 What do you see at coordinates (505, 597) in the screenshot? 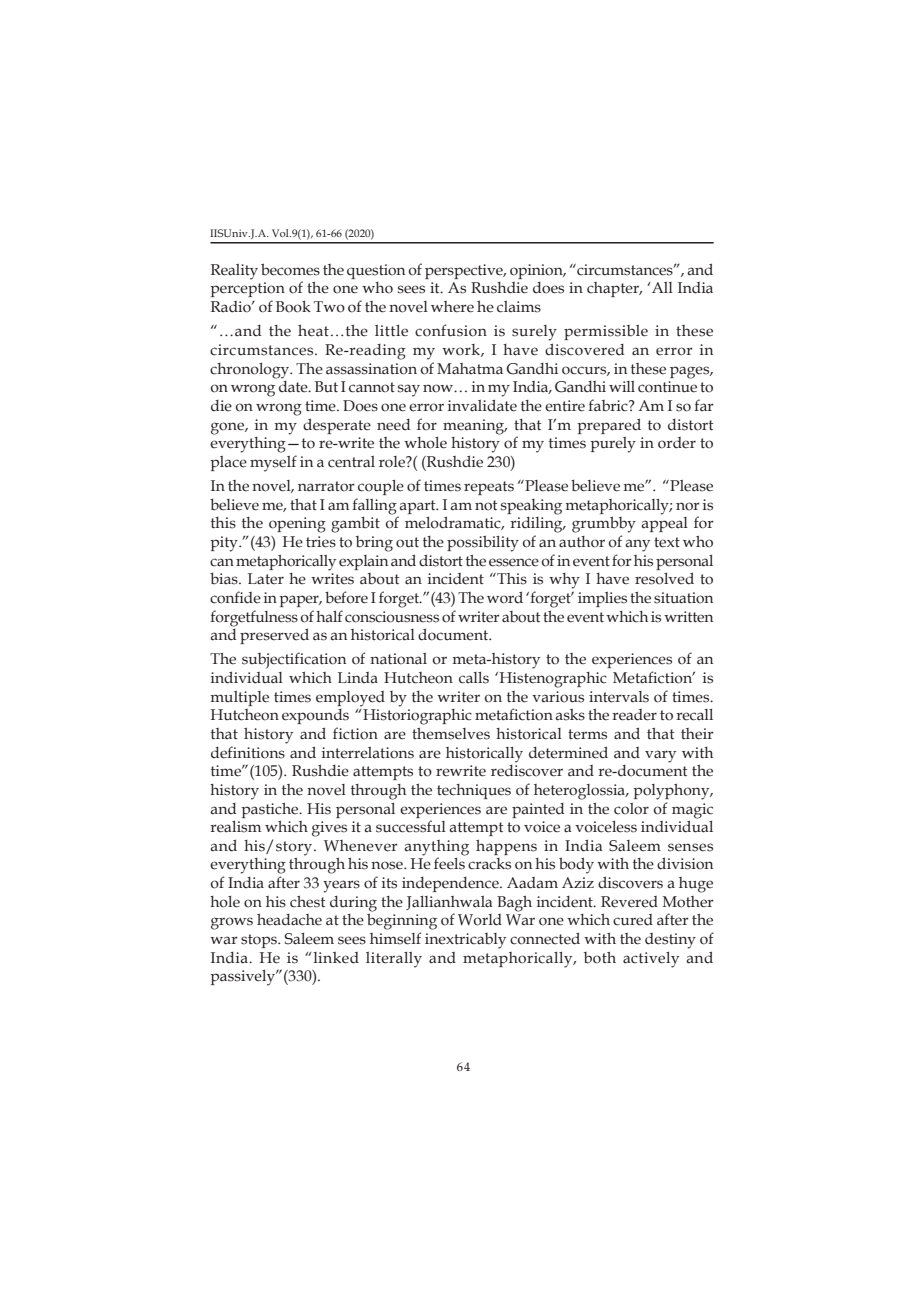
I see `word` at bounding box center [505, 597].
